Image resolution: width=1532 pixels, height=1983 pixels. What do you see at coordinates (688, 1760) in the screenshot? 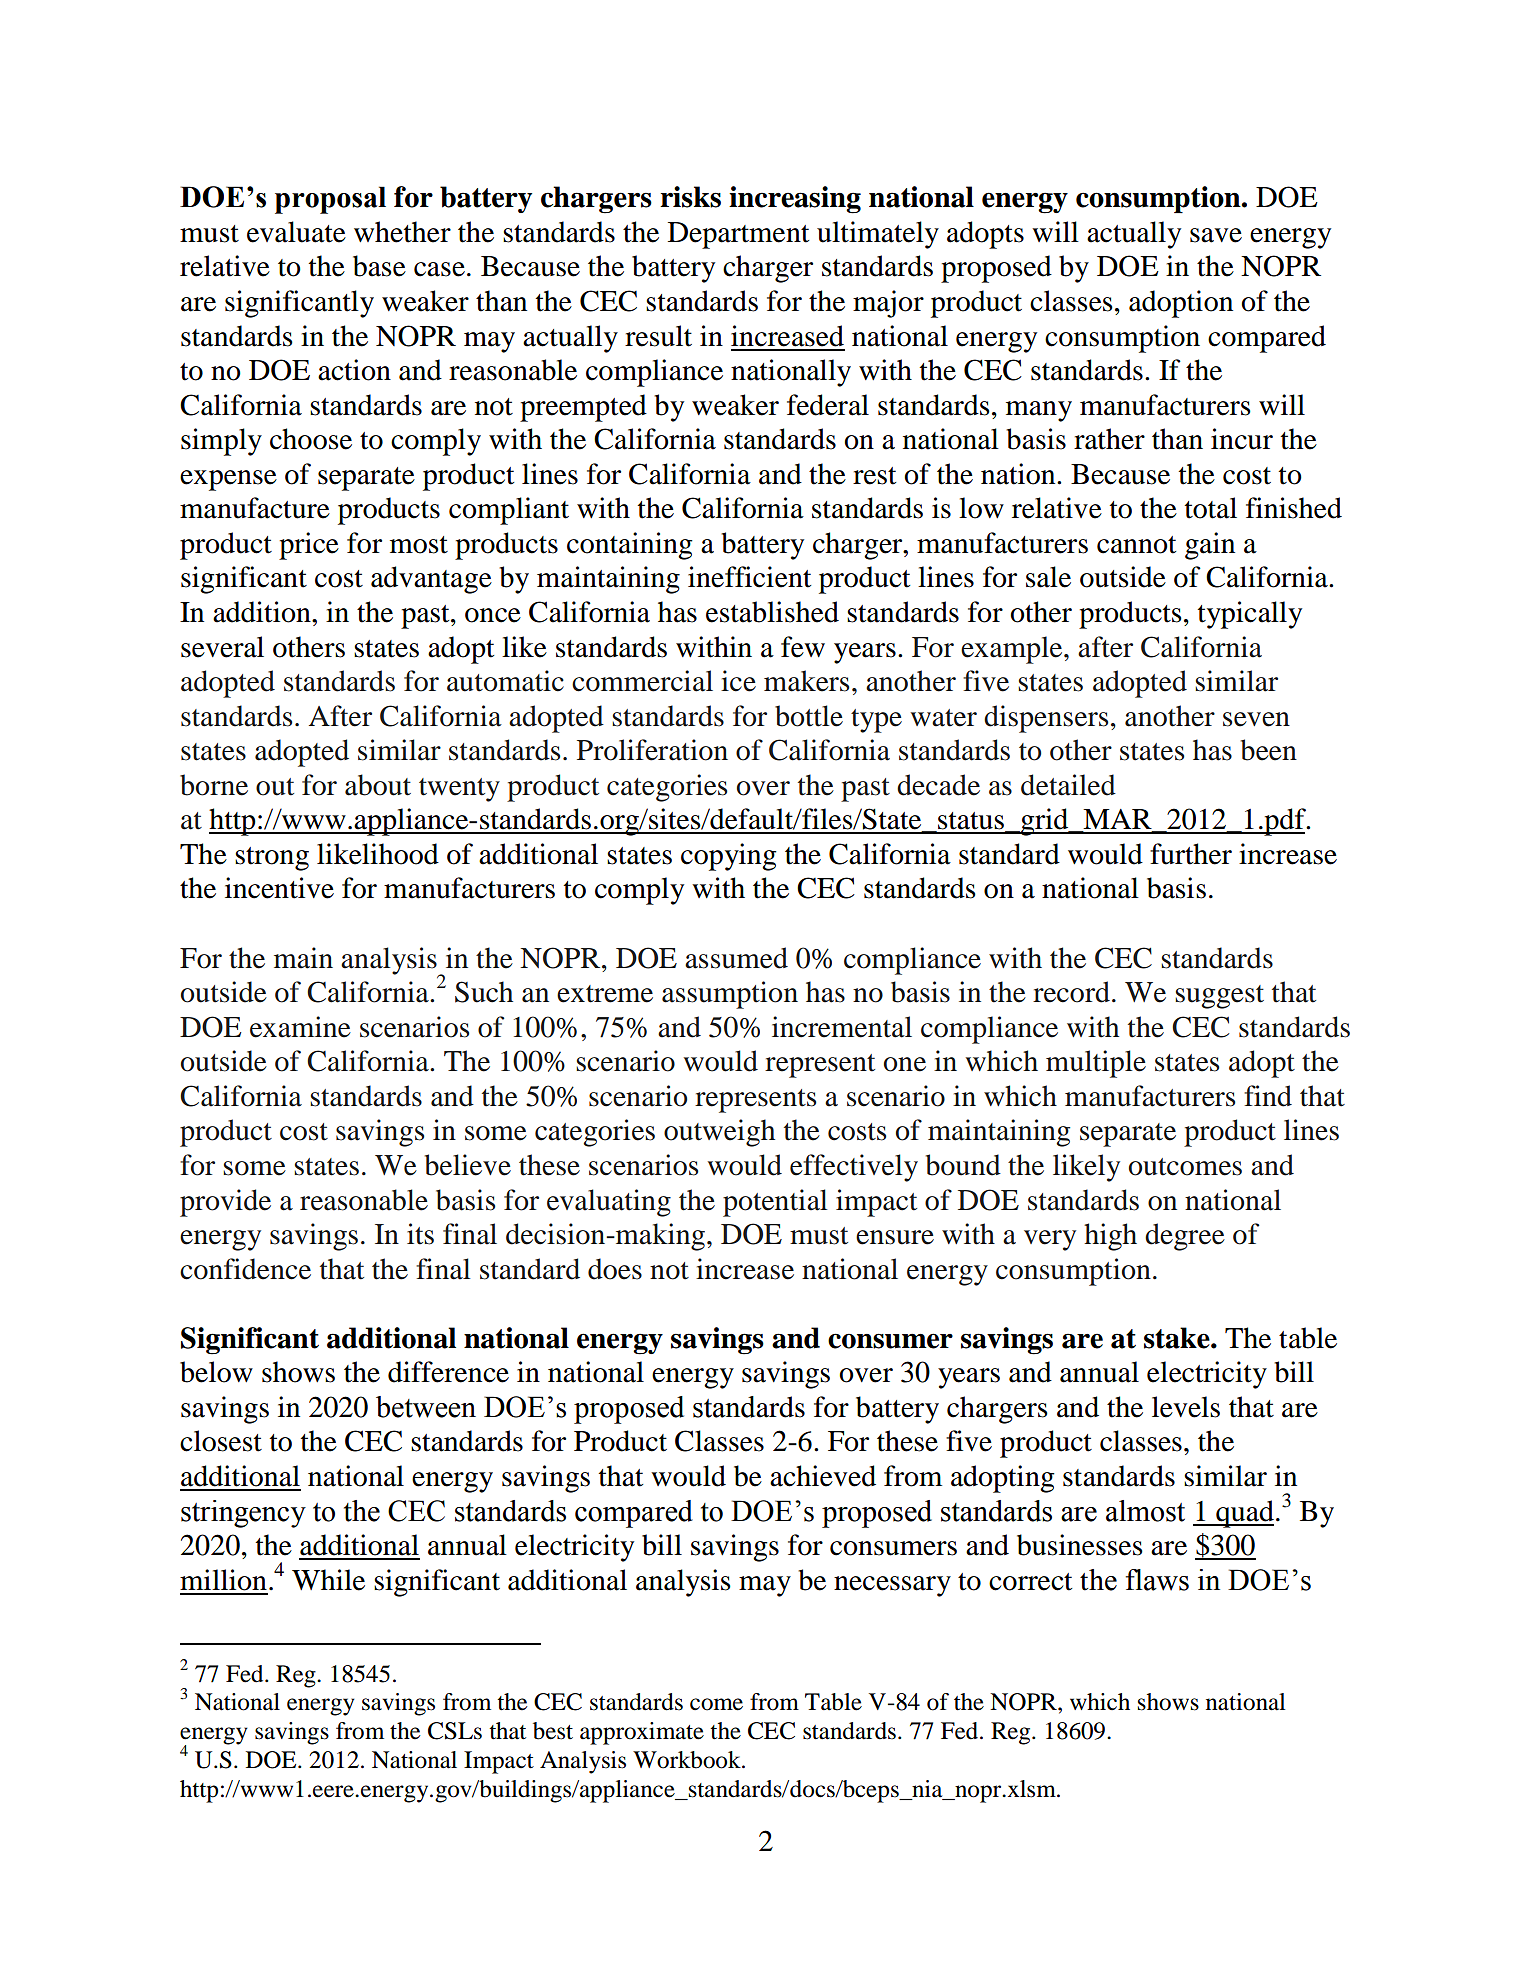
I see `Workbook` at bounding box center [688, 1760].
